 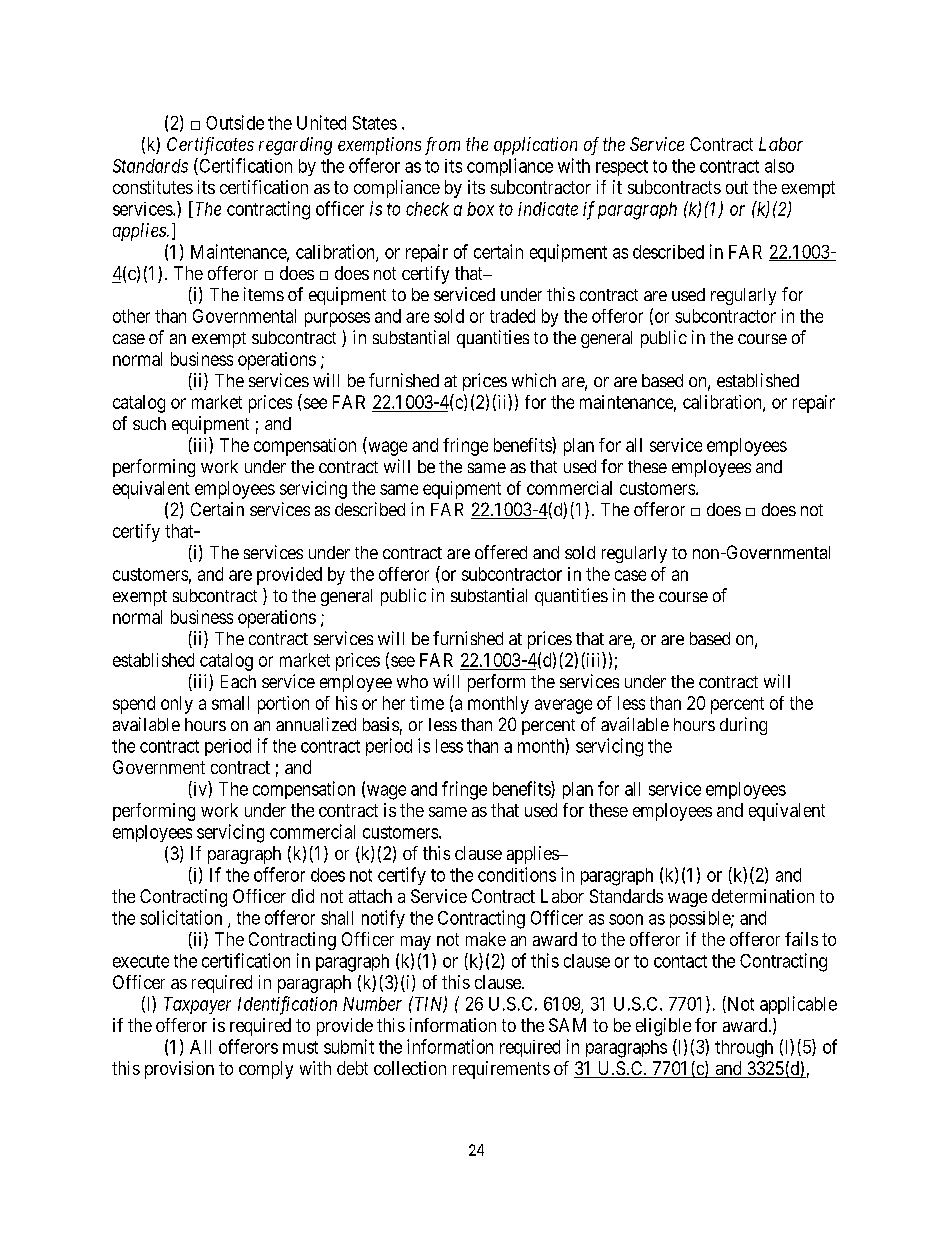 I want to click on provision, so click(x=179, y=1070).
